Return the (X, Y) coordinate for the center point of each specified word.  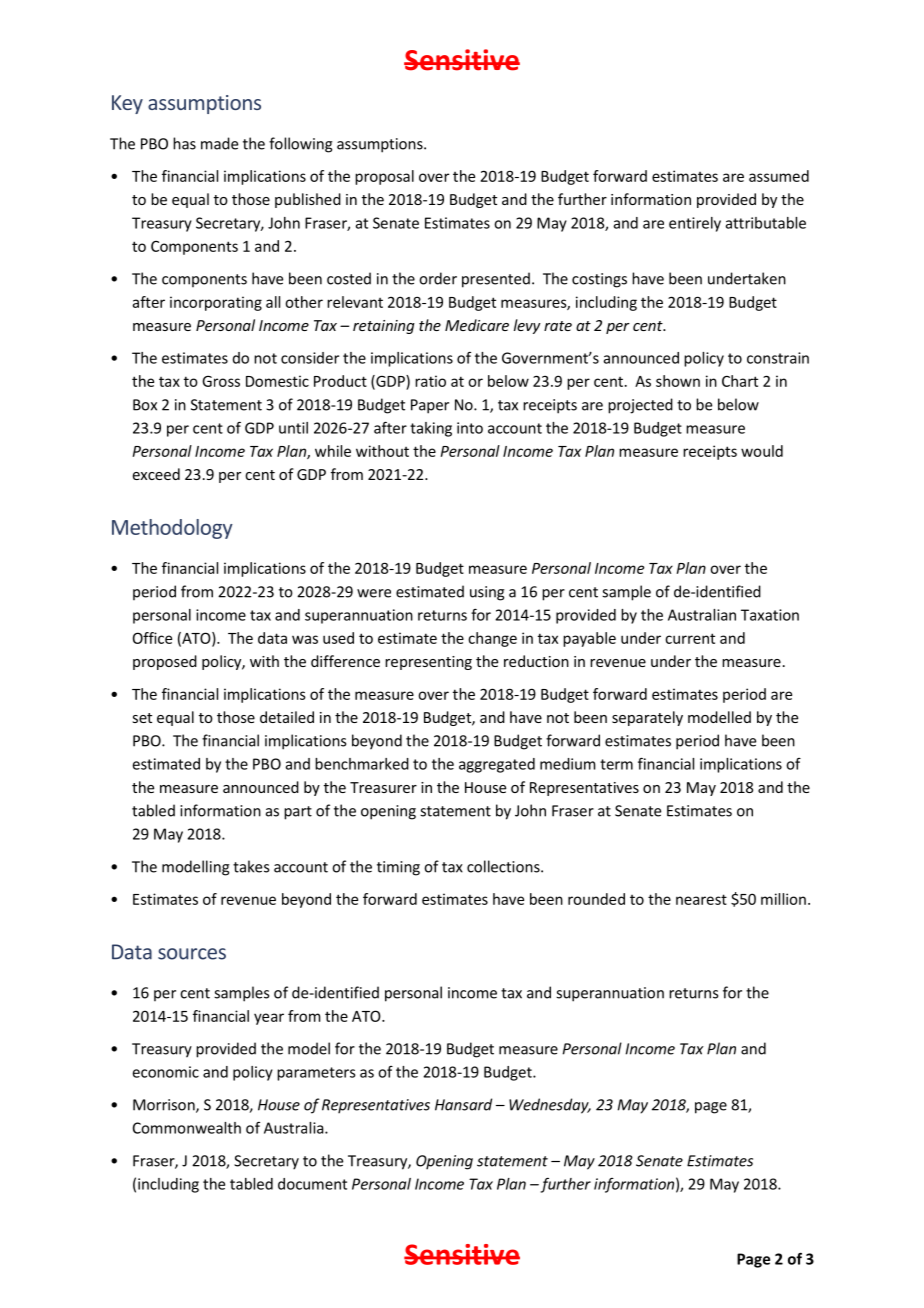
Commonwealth (187, 1128)
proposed (165, 662)
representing (428, 663)
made (219, 143)
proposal (384, 177)
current (690, 638)
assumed (779, 176)
